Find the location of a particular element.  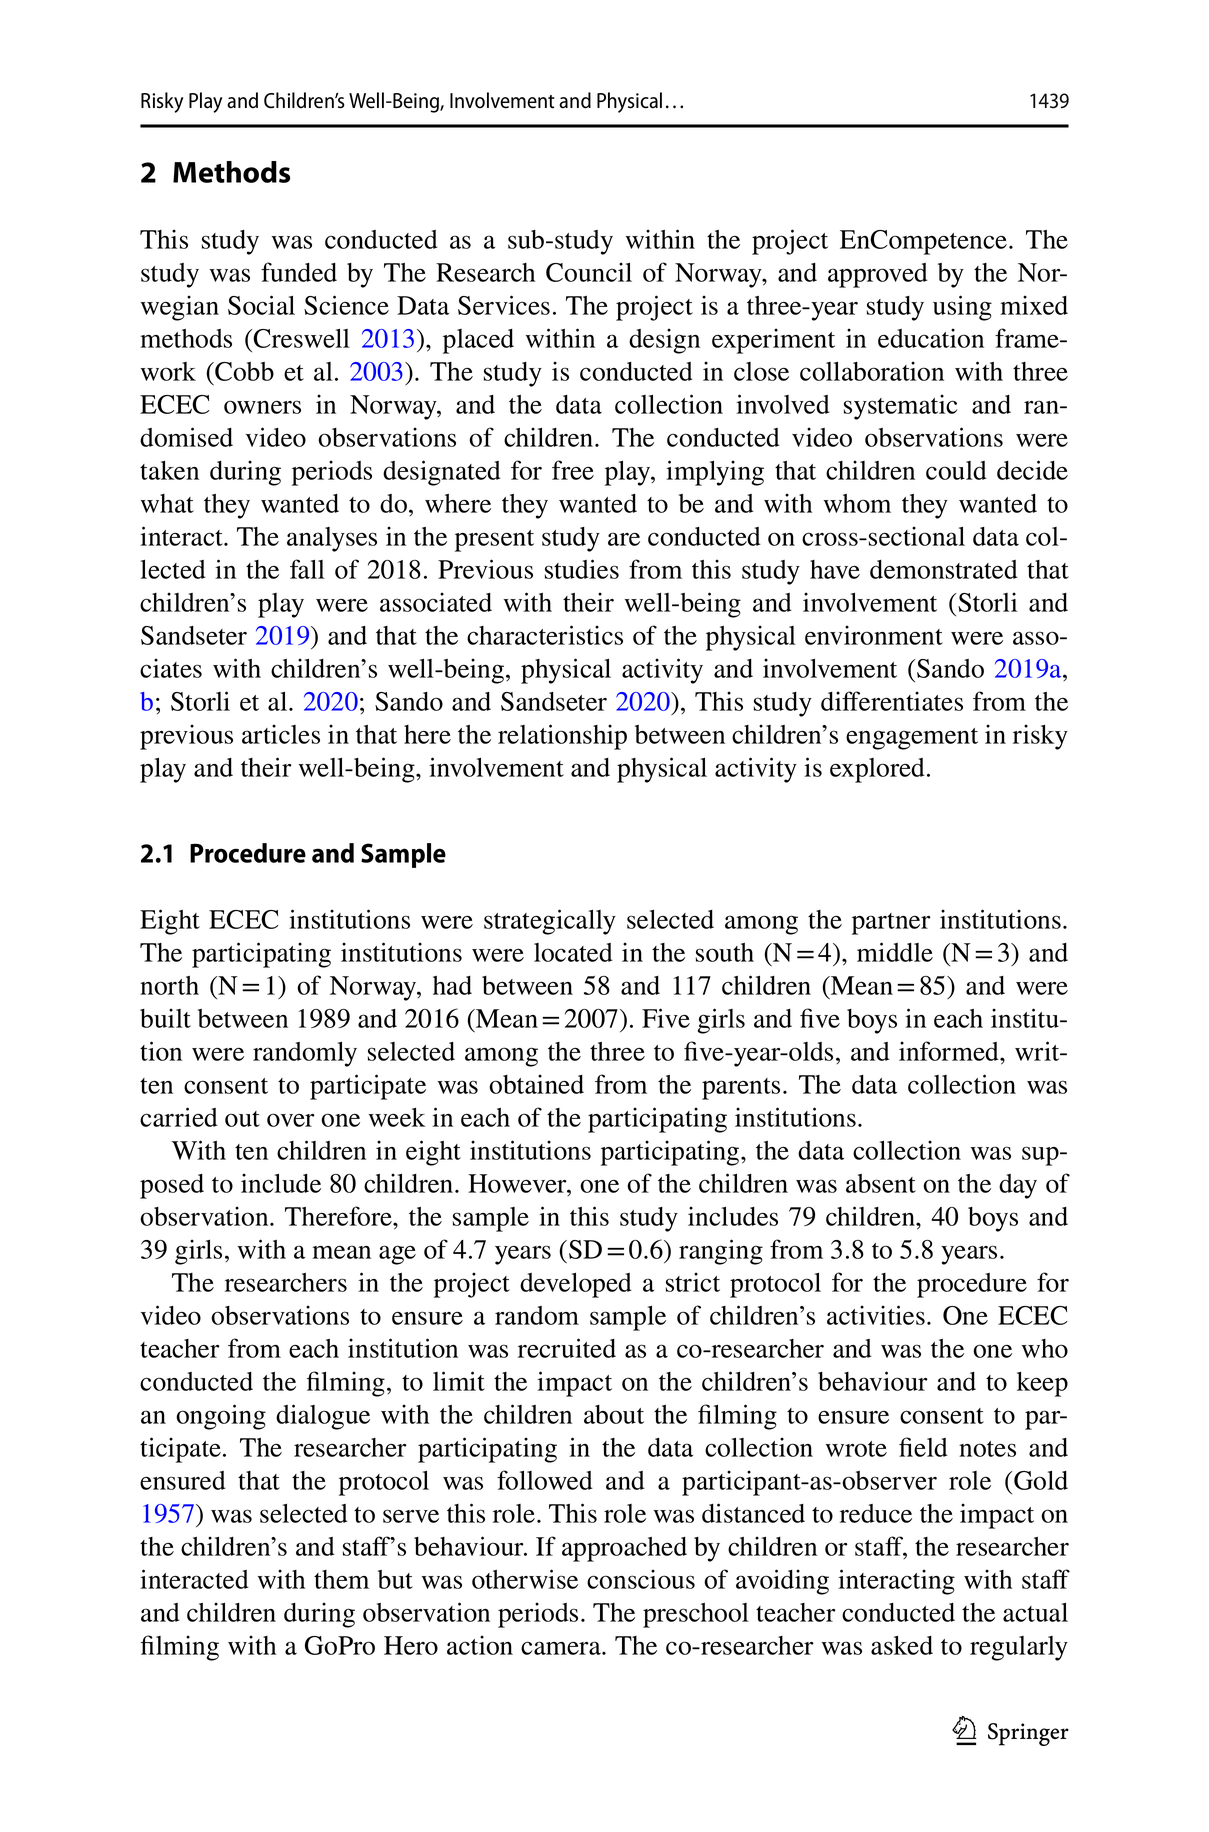

obtained is located at coordinates (536, 1084).
